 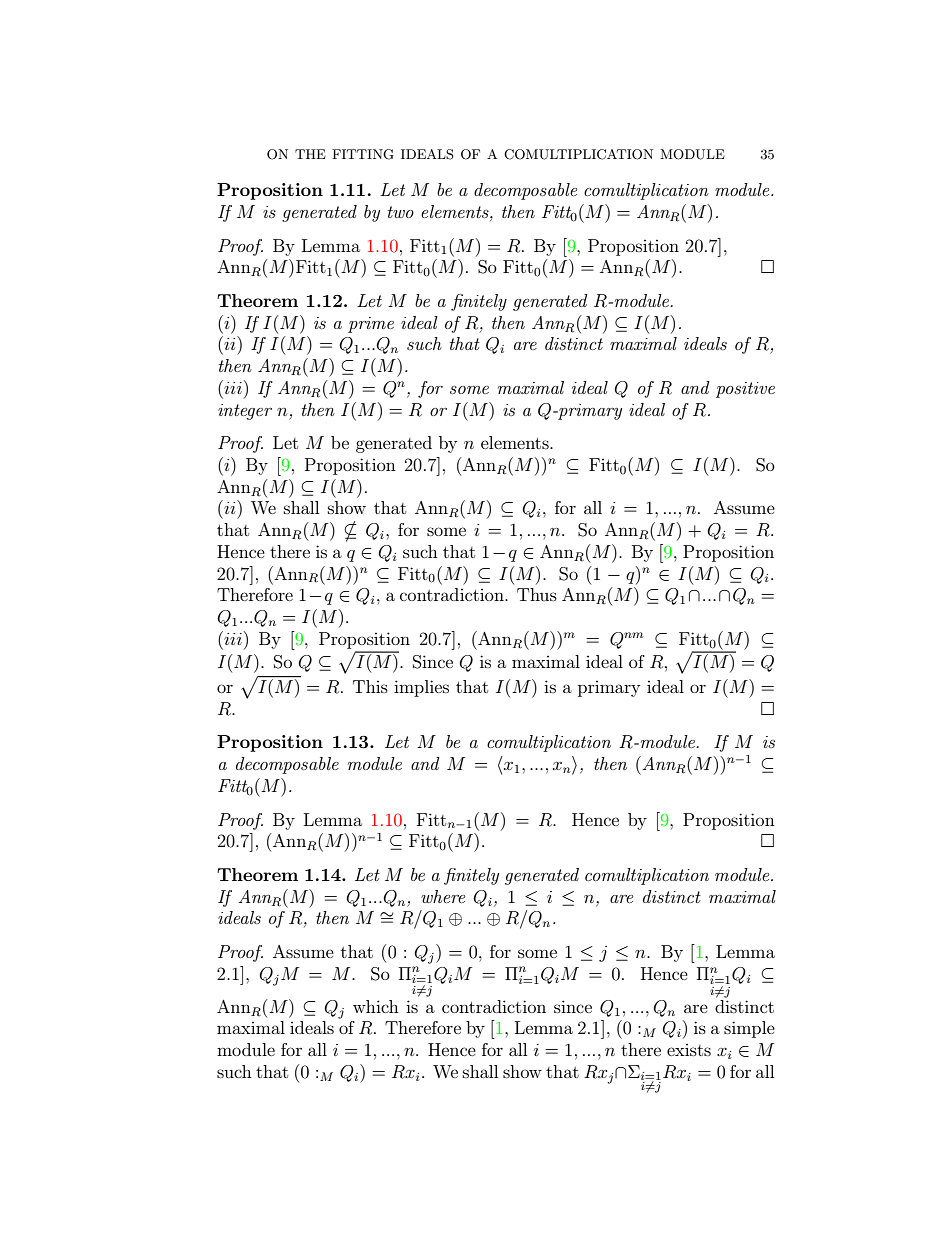 What do you see at coordinates (443, 896) in the document?
I see `where` at bounding box center [443, 896].
